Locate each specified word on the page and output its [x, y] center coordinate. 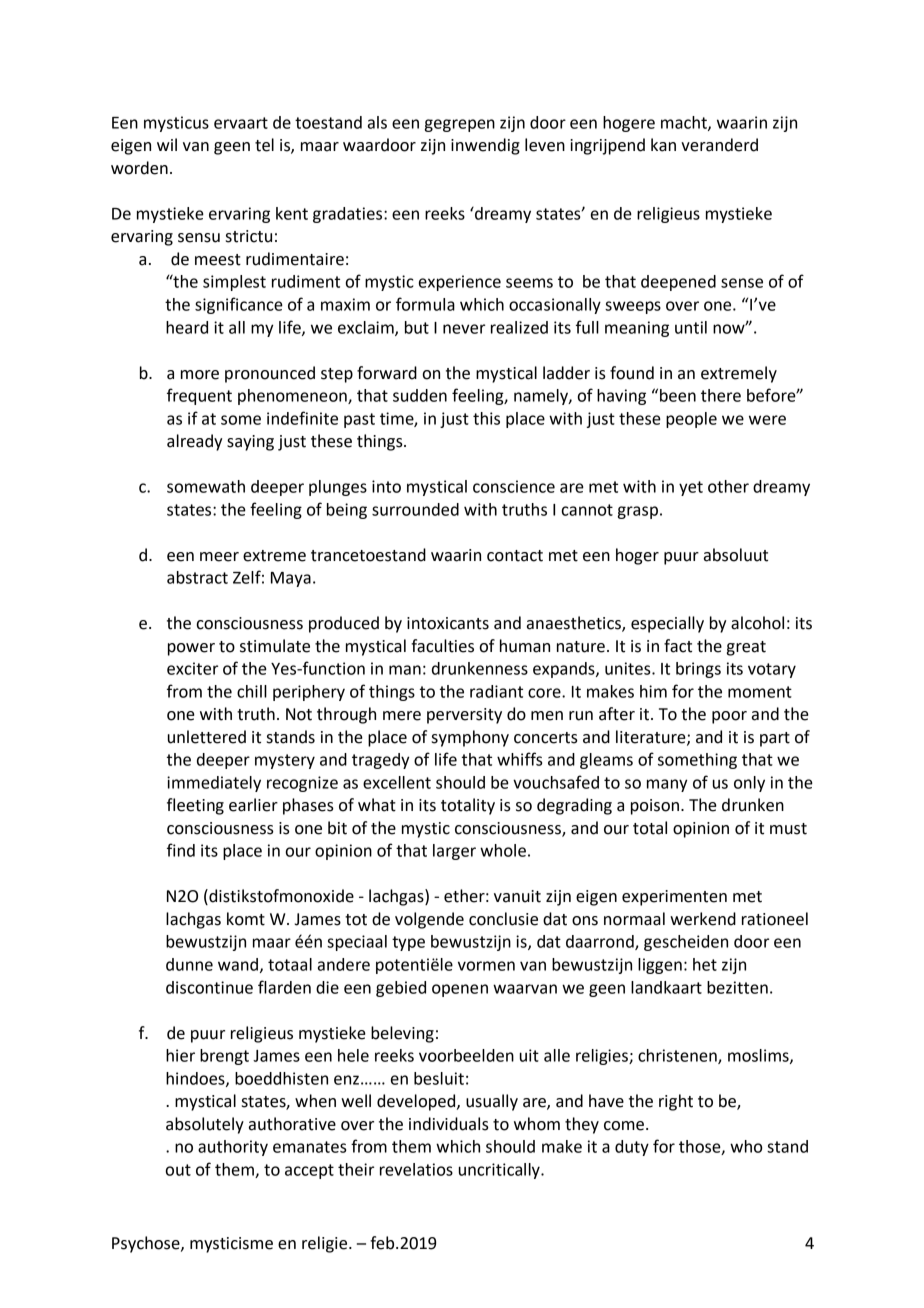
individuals [449, 1124]
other [728, 486]
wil [167, 144]
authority [233, 1148]
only [749, 784]
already [194, 442]
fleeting [195, 806]
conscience [514, 486]
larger [454, 852]
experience [460, 283]
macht [685, 123]
